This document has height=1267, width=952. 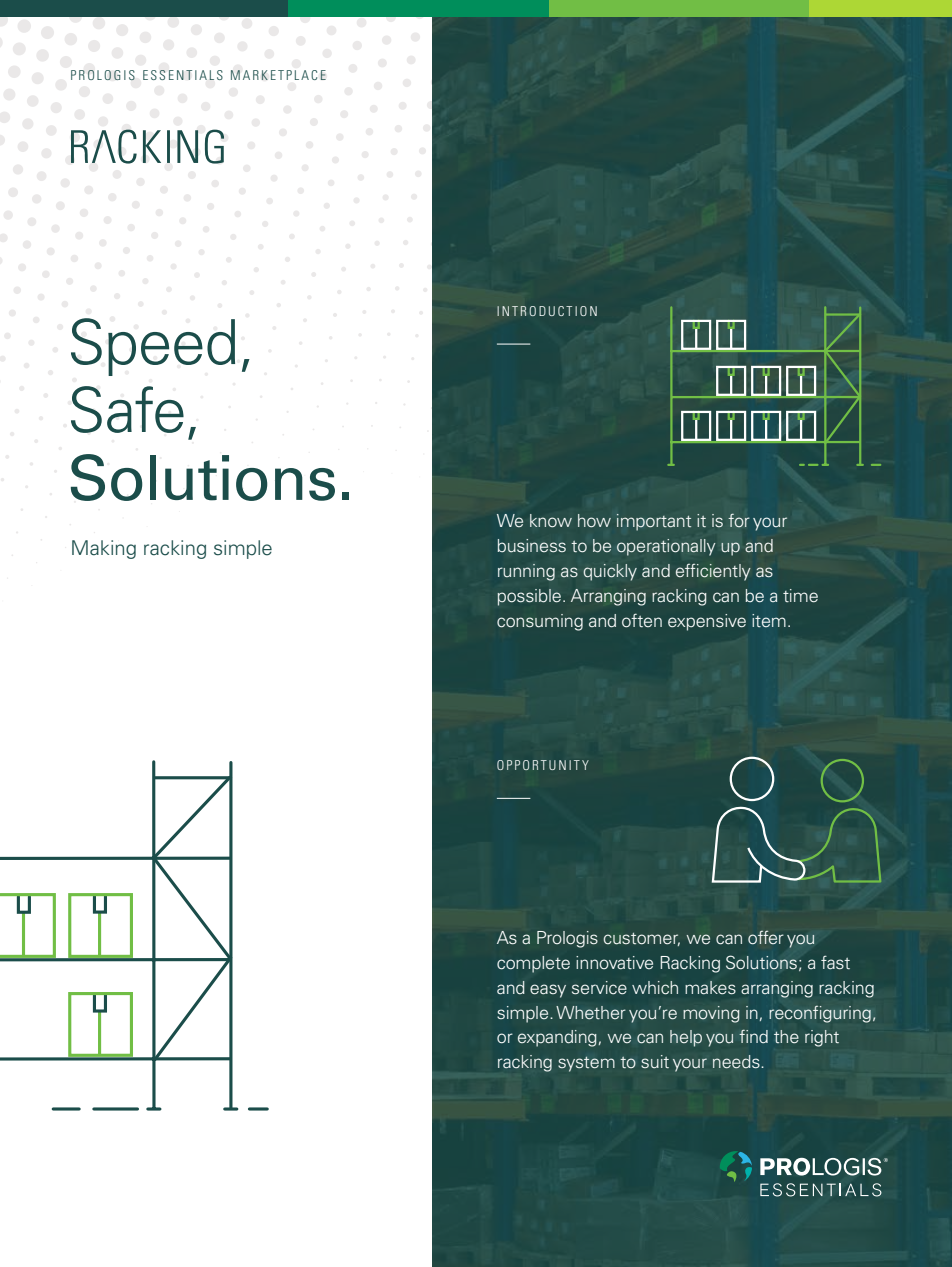 What do you see at coordinates (557, 1038) in the document?
I see `expanding` at bounding box center [557, 1038].
